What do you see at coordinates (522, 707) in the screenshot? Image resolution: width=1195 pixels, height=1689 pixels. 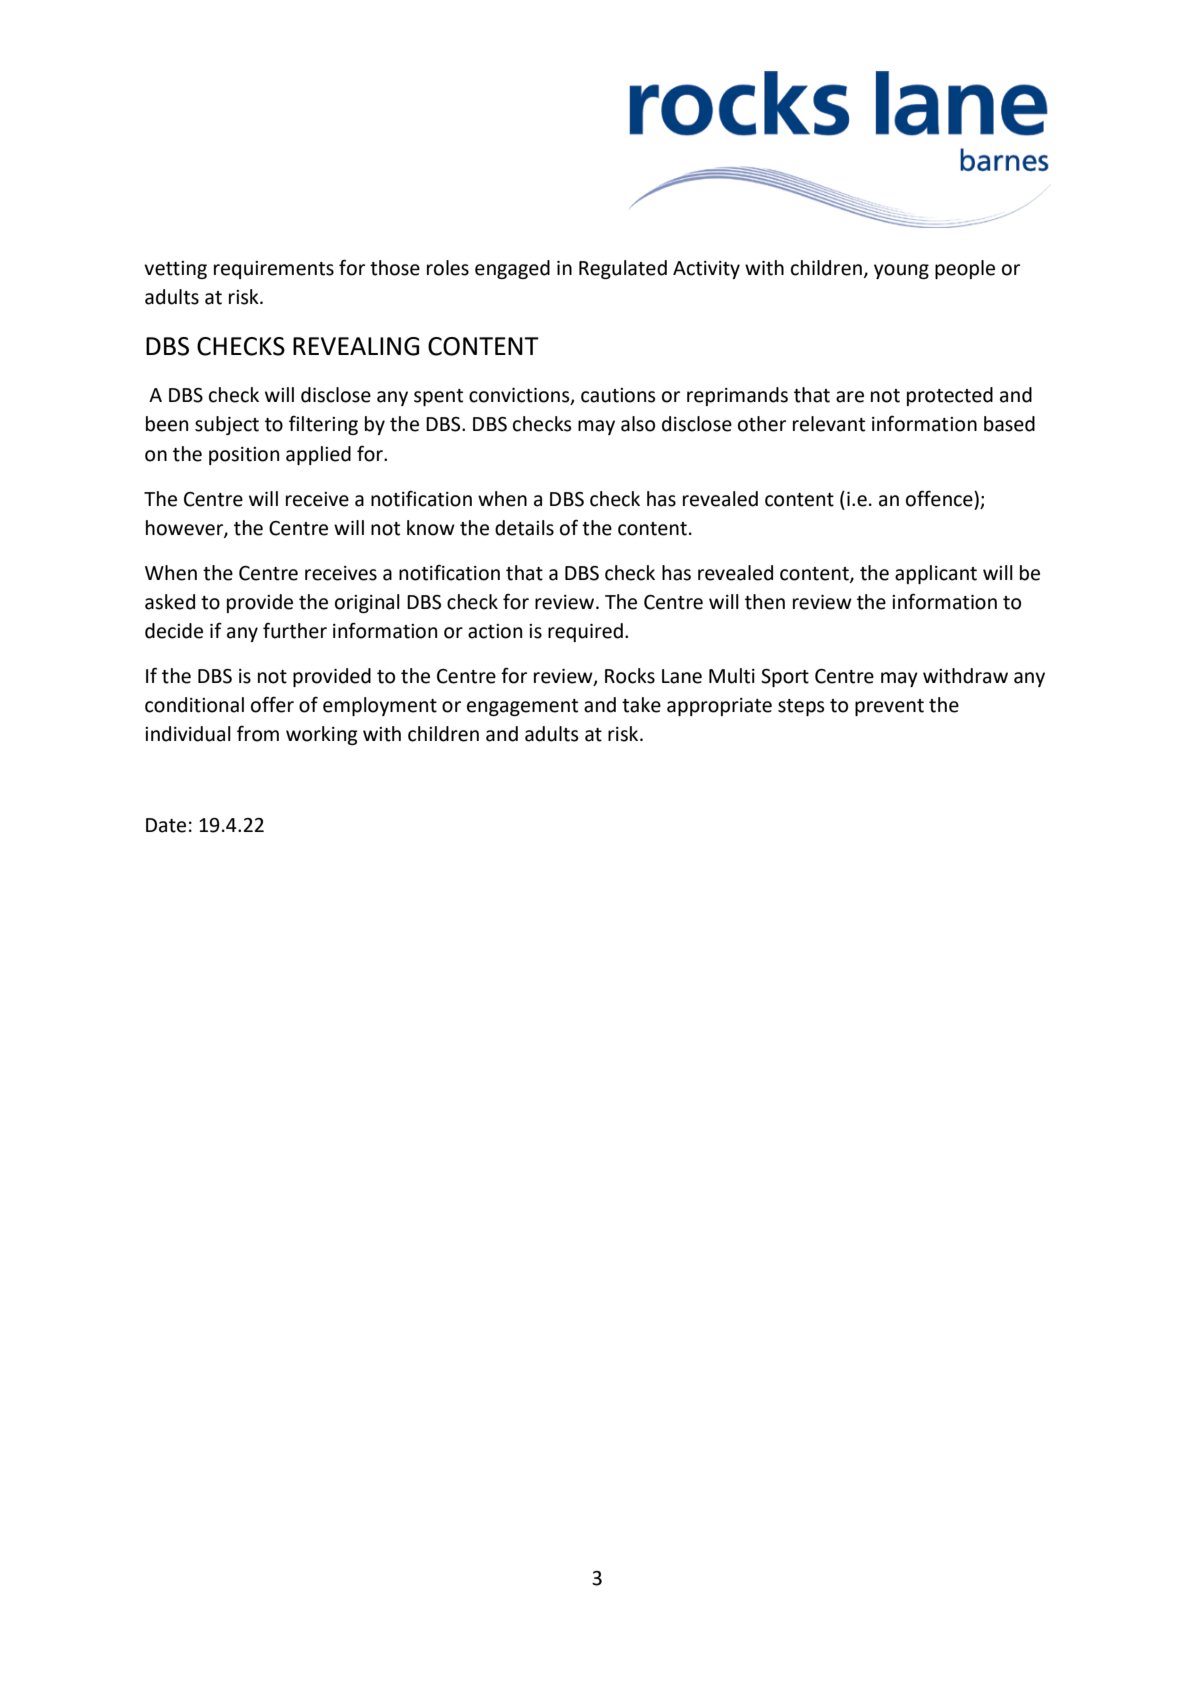 I see `engagement` at bounding box center [522, 707].
